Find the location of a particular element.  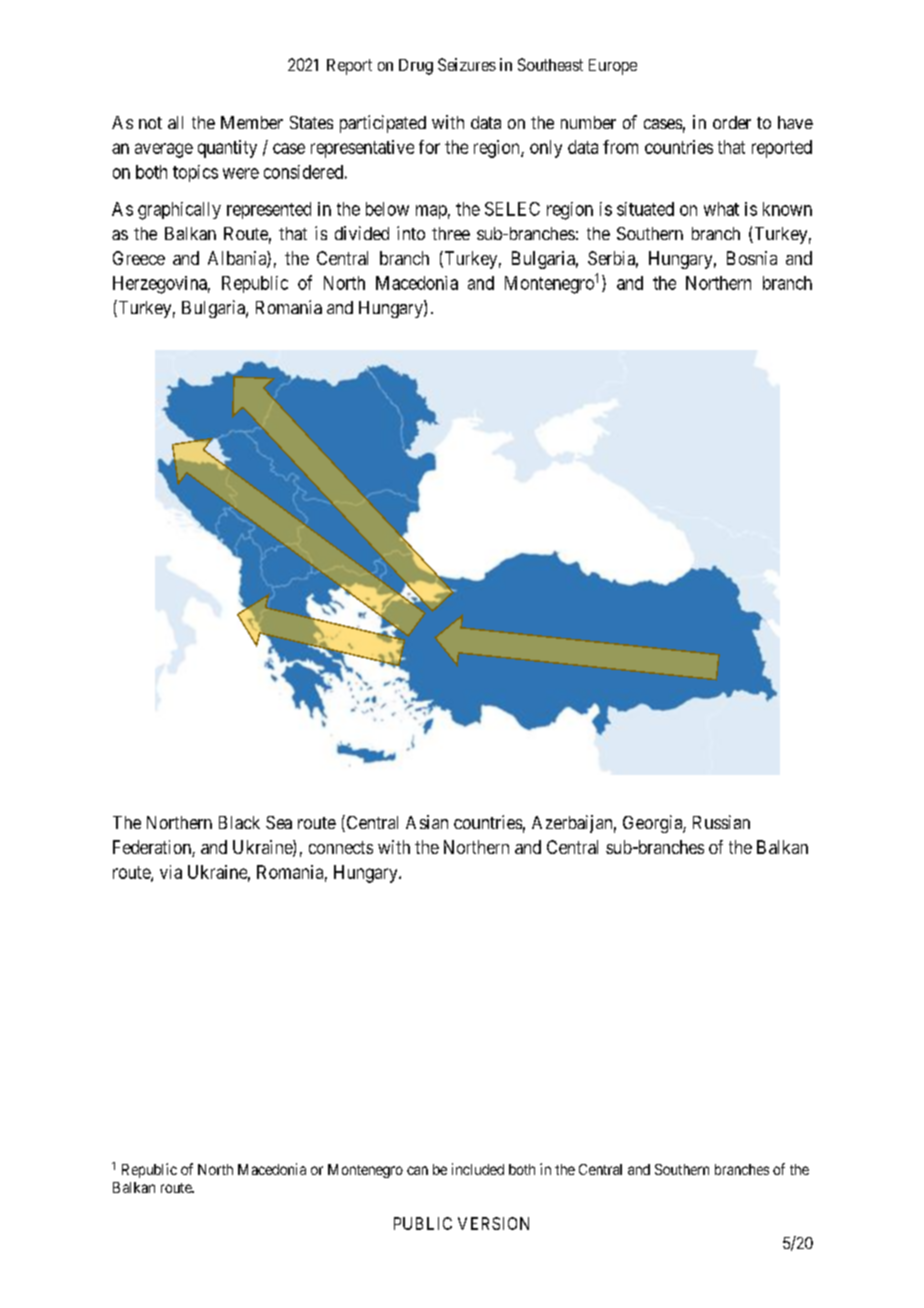

order is located at coordinates (732, 122).
